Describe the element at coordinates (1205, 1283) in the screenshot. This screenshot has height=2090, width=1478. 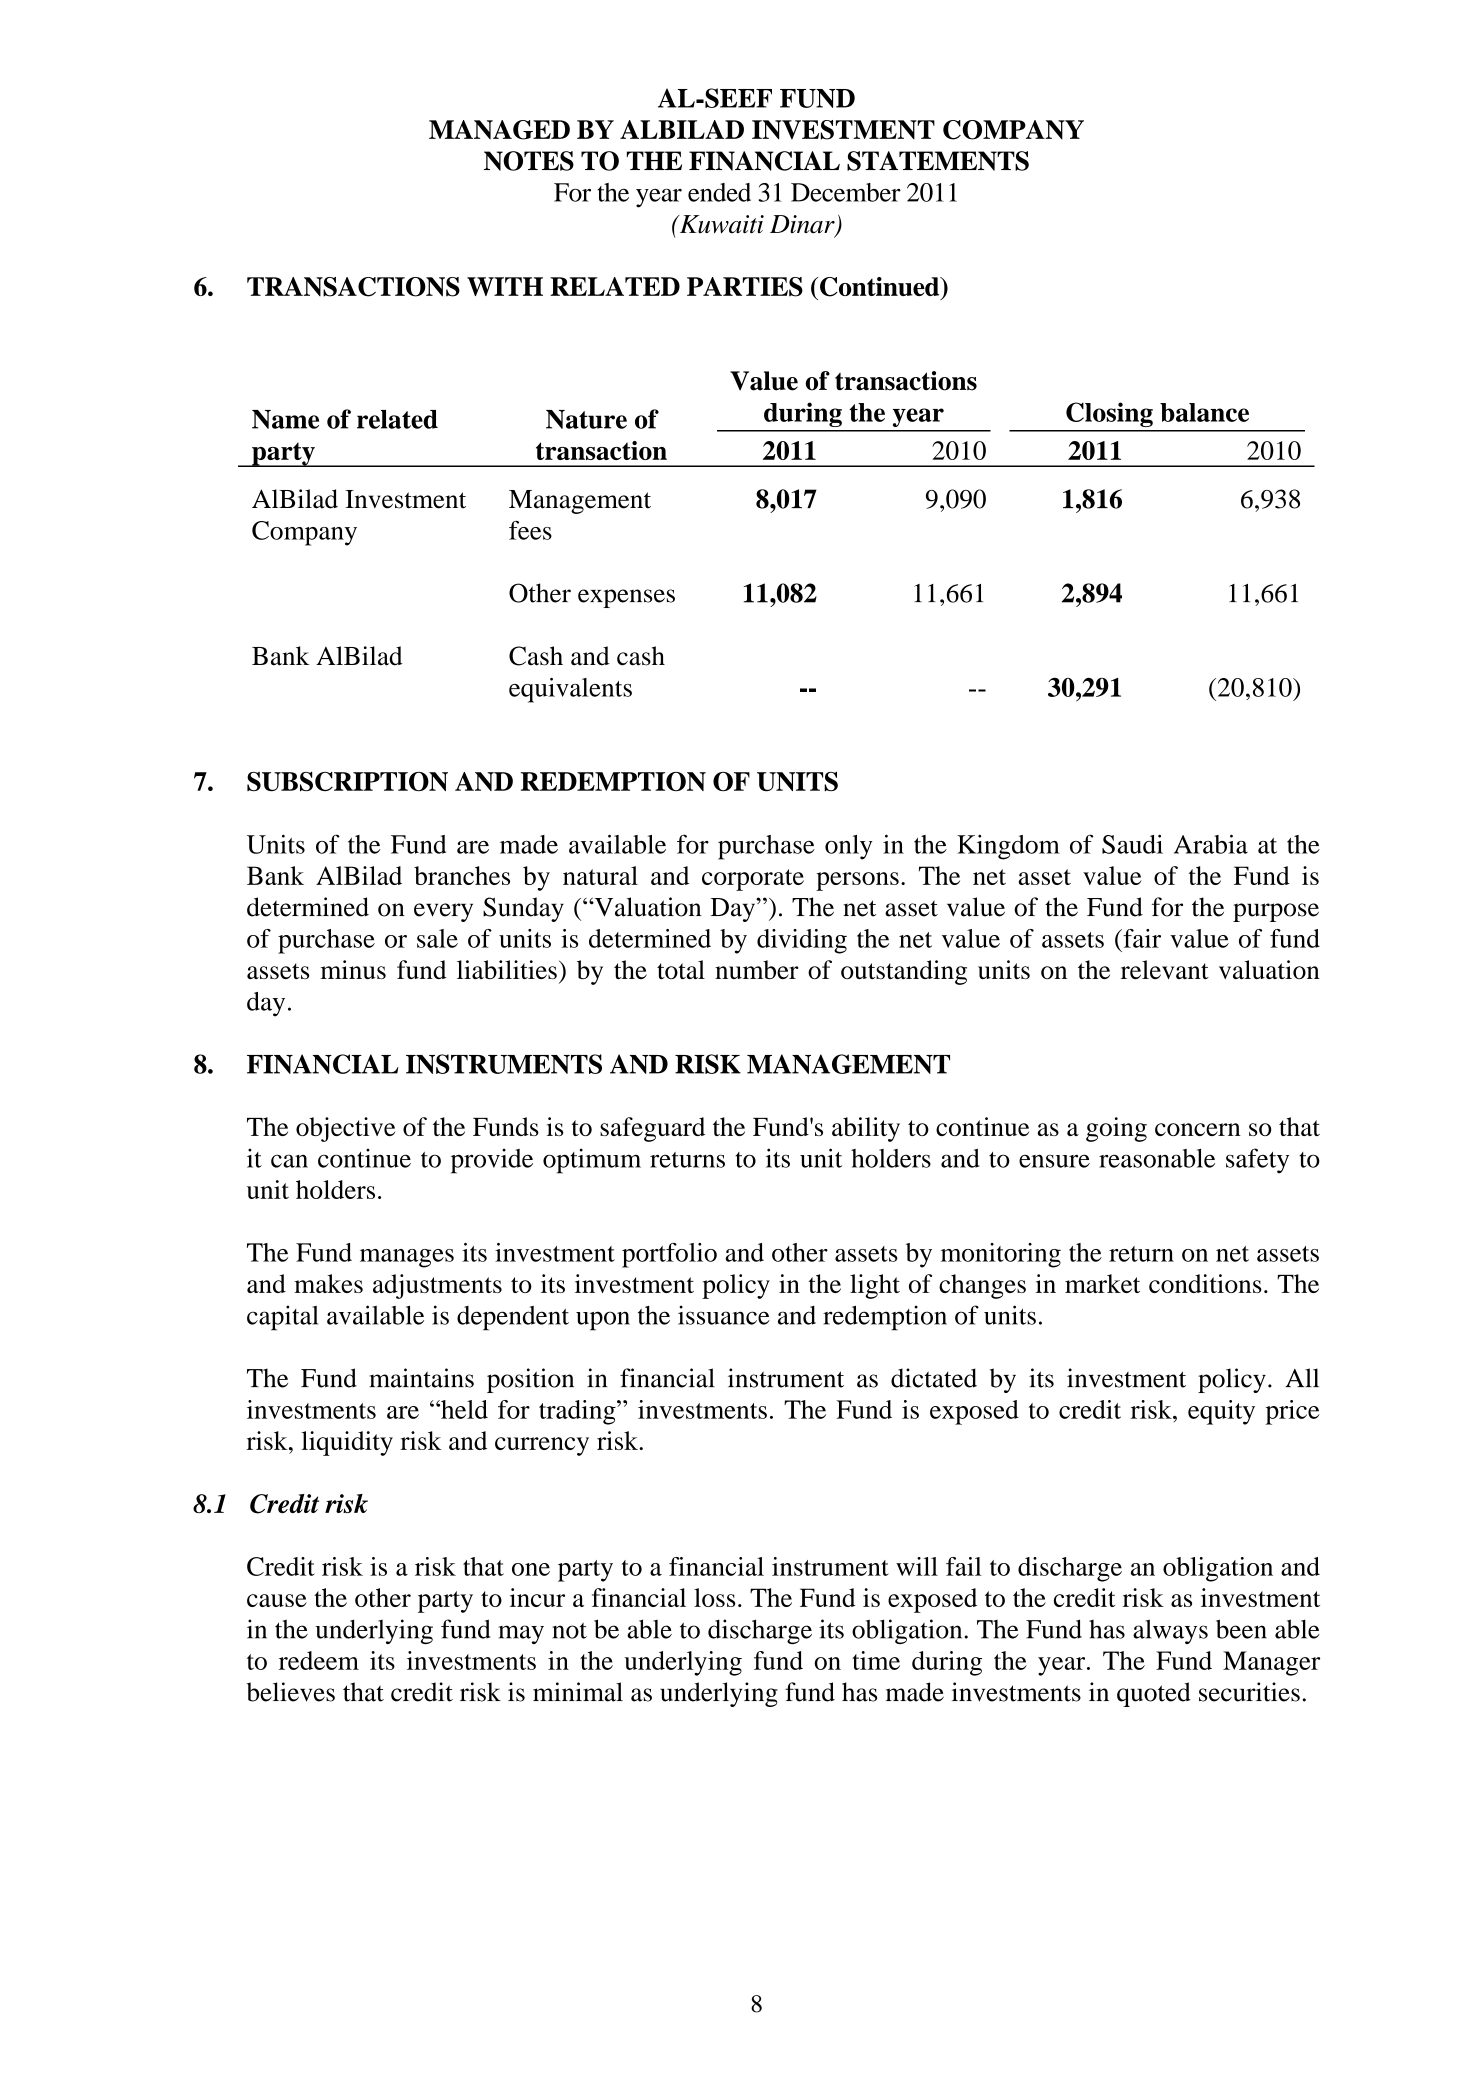
I see `conditions` at that location.
